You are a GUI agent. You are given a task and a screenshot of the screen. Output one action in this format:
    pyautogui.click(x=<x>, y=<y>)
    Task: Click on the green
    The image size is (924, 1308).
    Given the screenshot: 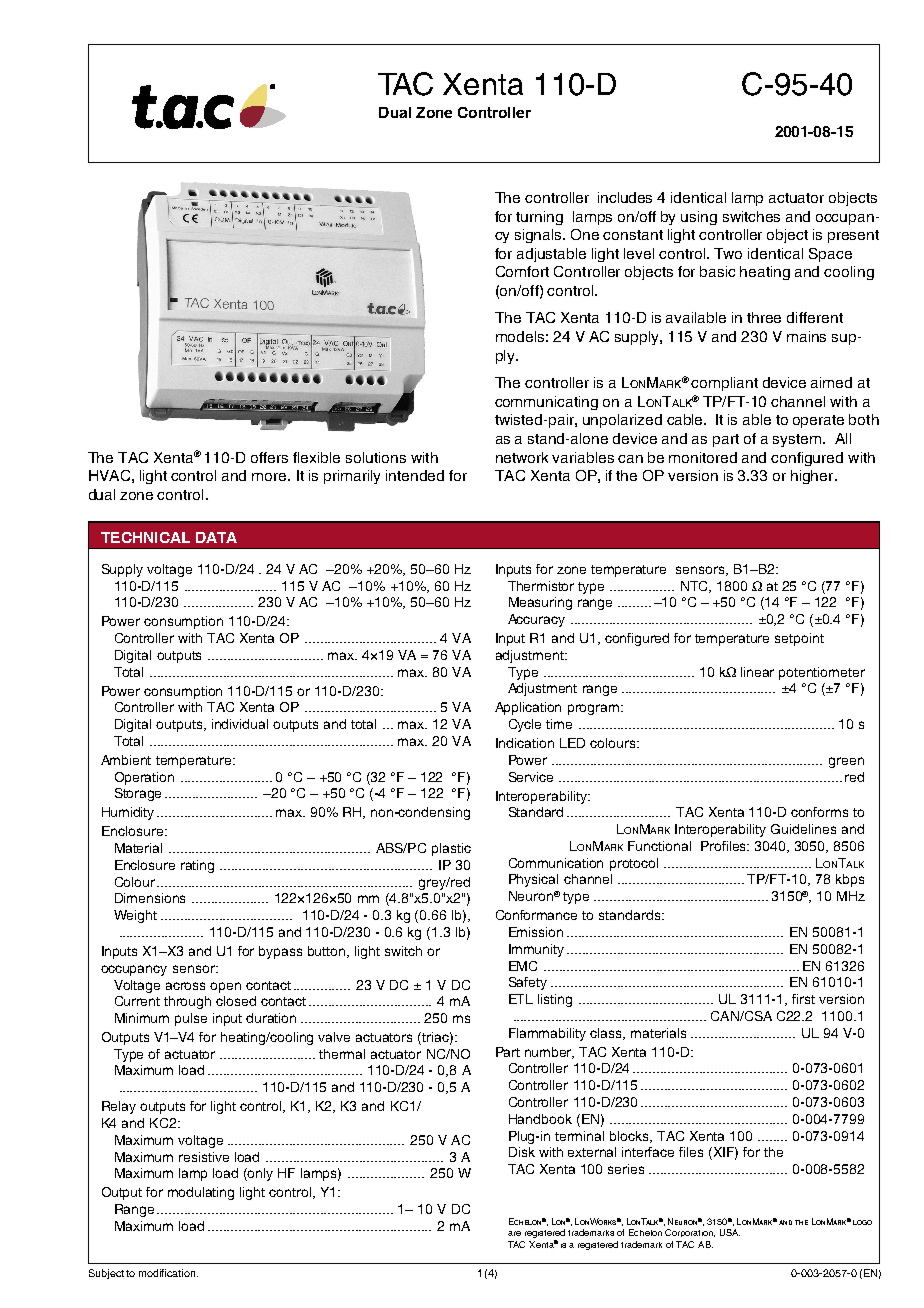 What is the action you would take?
    pyautogui.click(x=846, y=762)
